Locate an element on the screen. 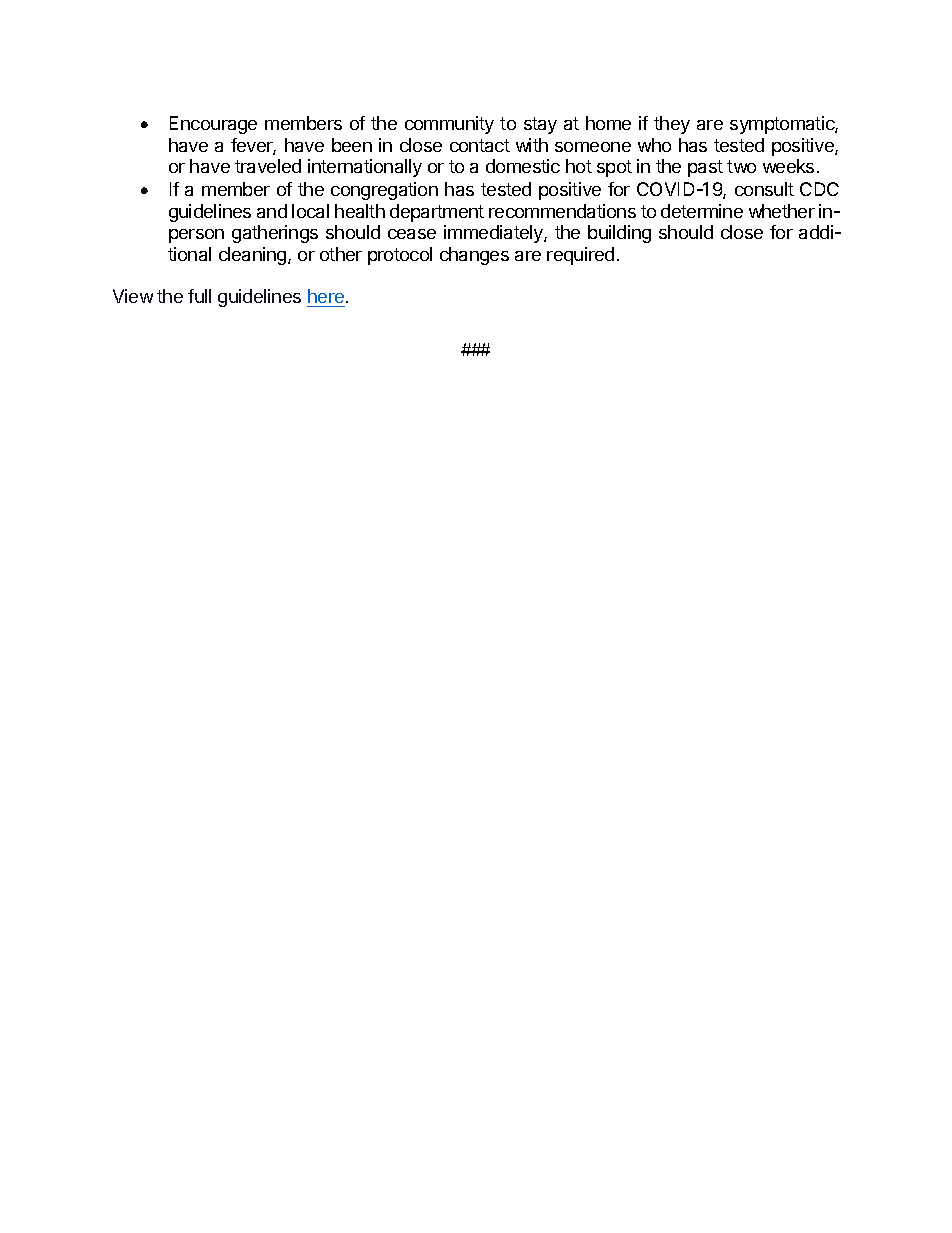 The image size is (952, 1233). they is located at coordinates (672, 125).
